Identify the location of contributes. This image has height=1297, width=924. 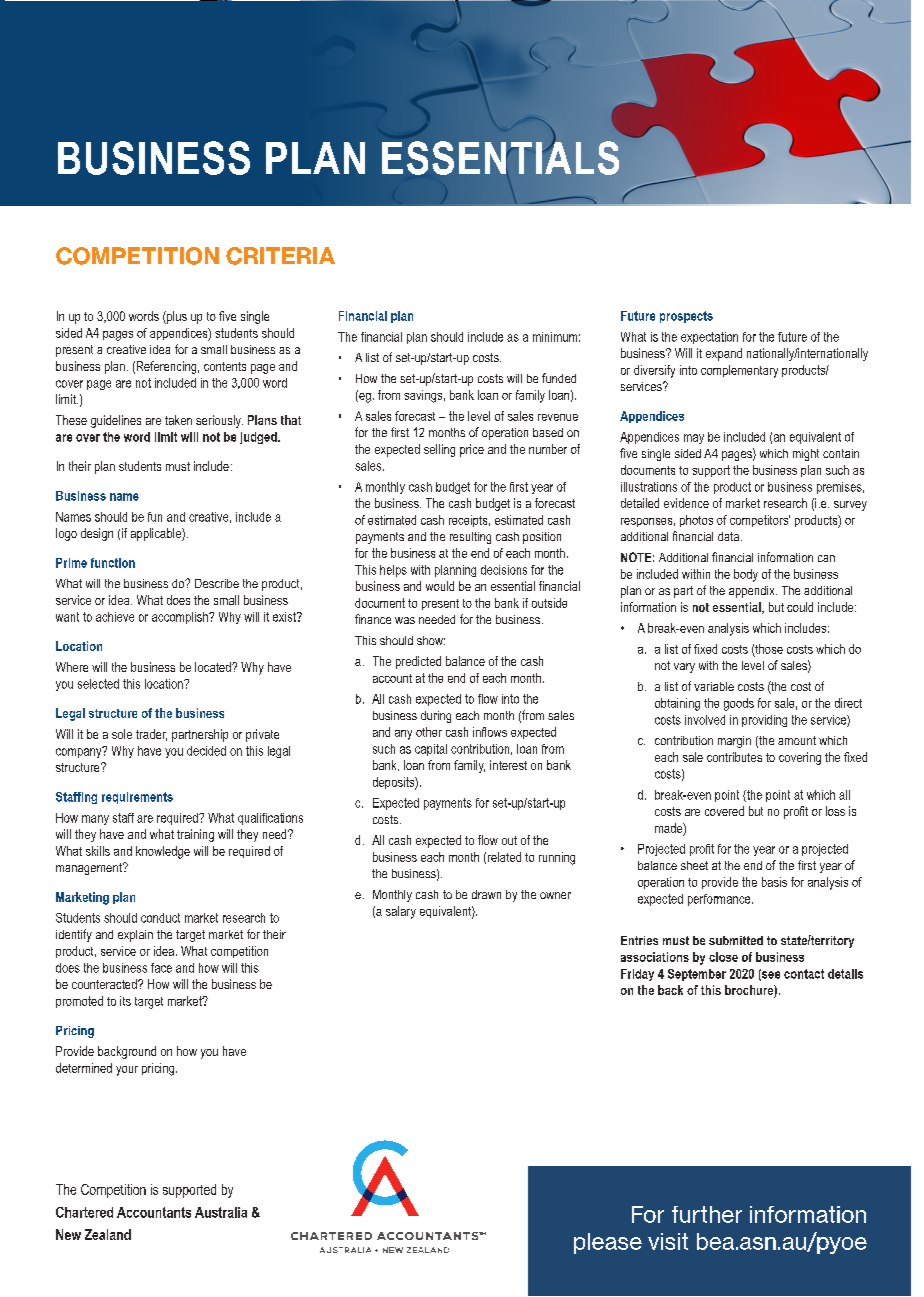
(734, 757).
